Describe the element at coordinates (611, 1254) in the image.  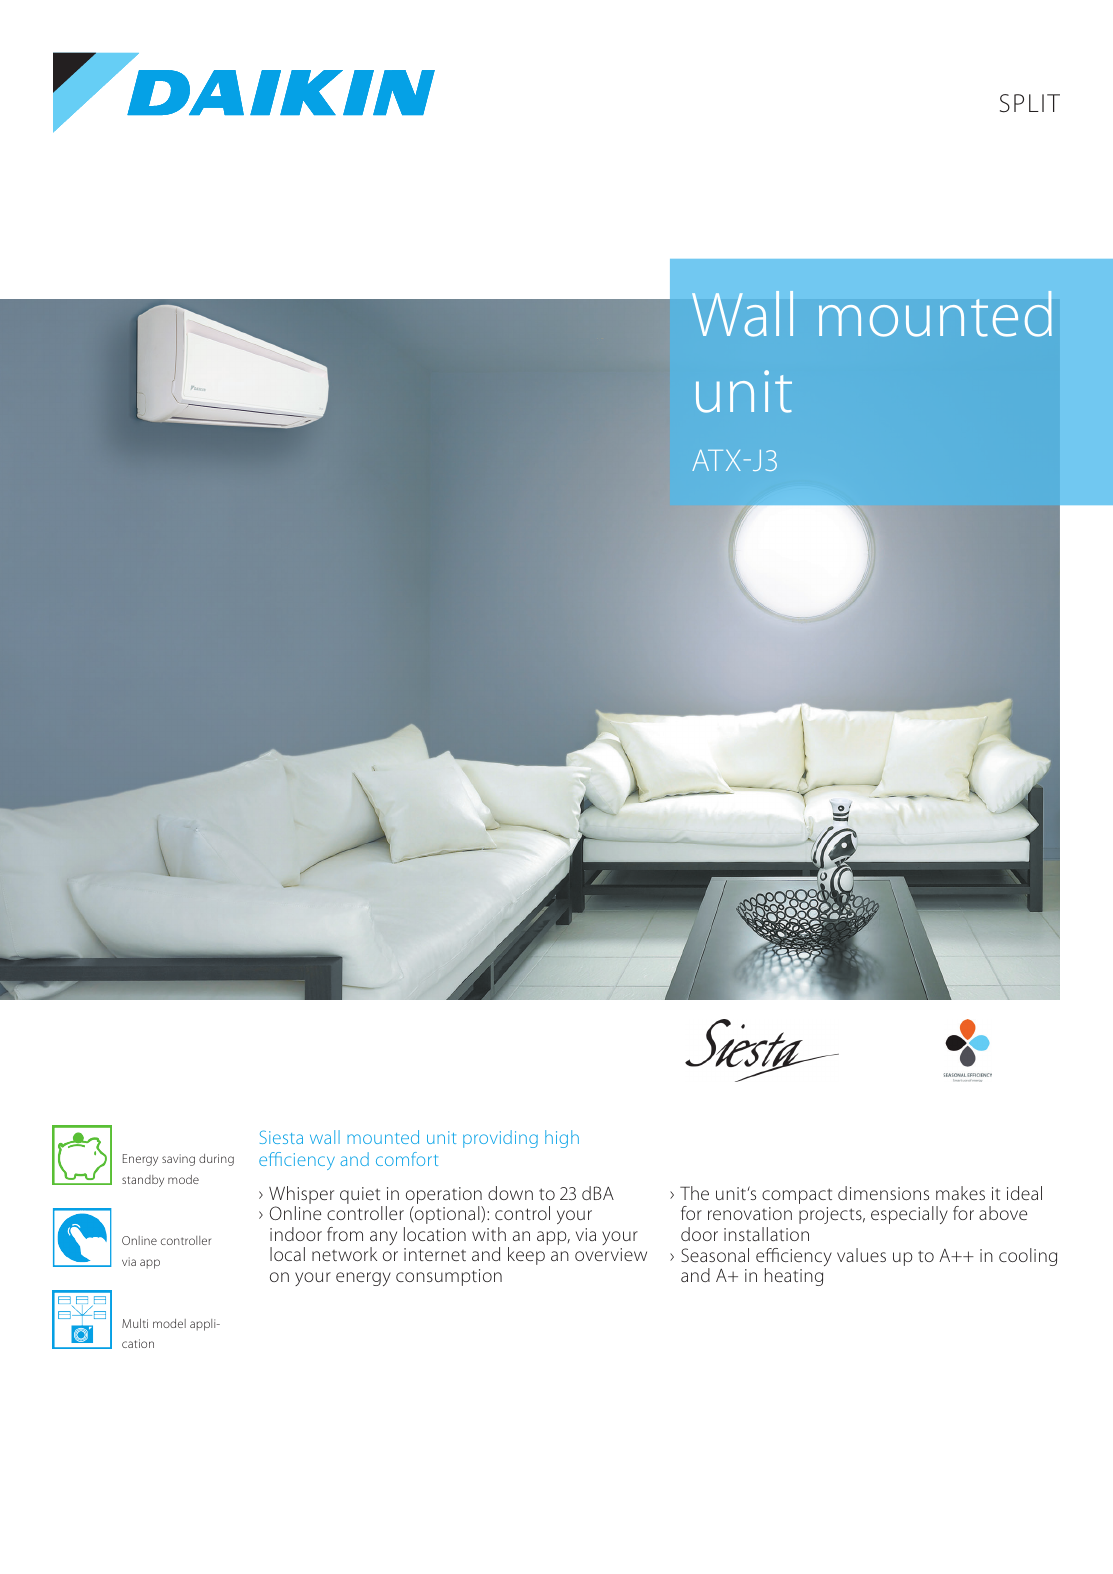
I see `overview` at that location.
